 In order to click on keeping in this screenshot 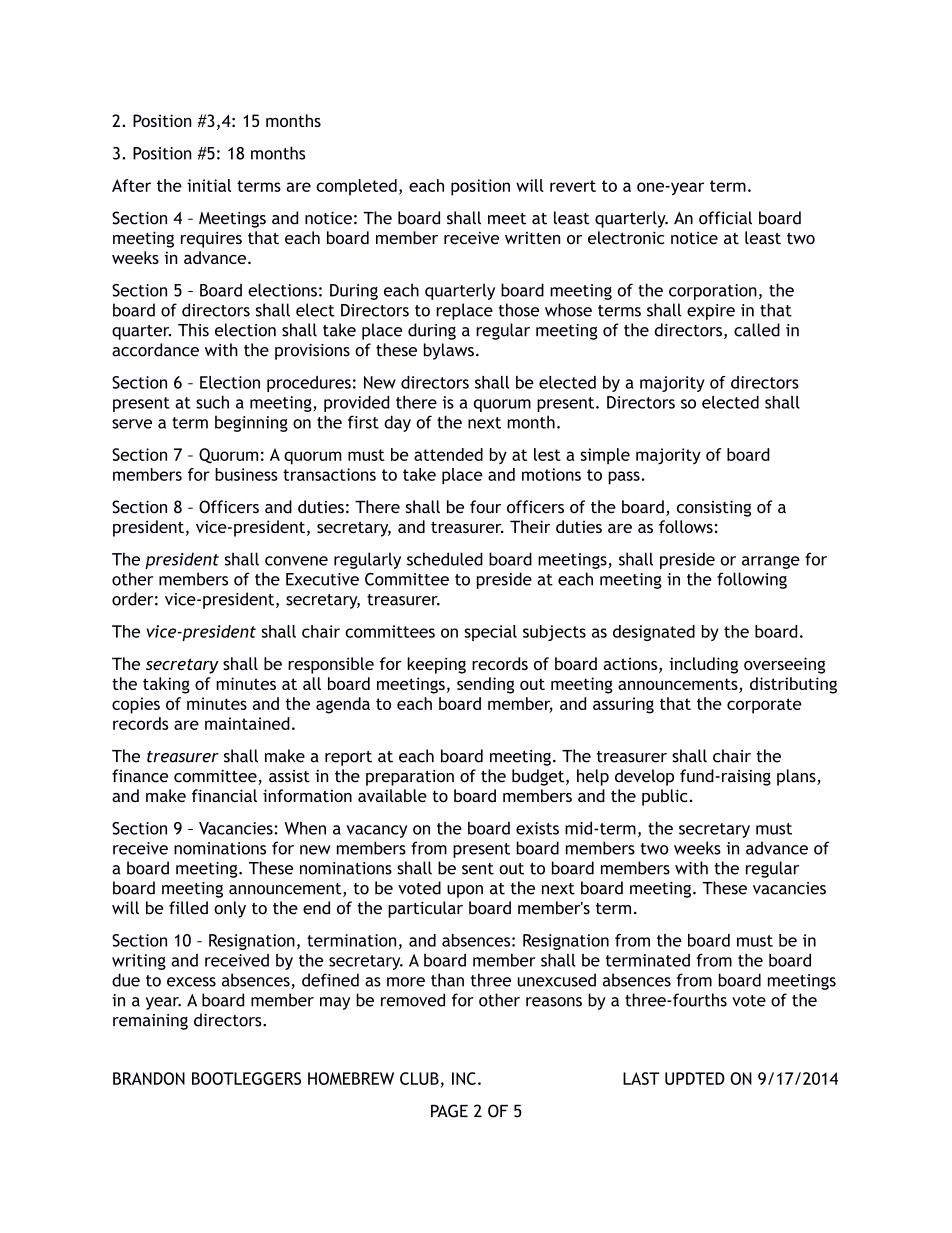, I will do `click(436, 665)`.
